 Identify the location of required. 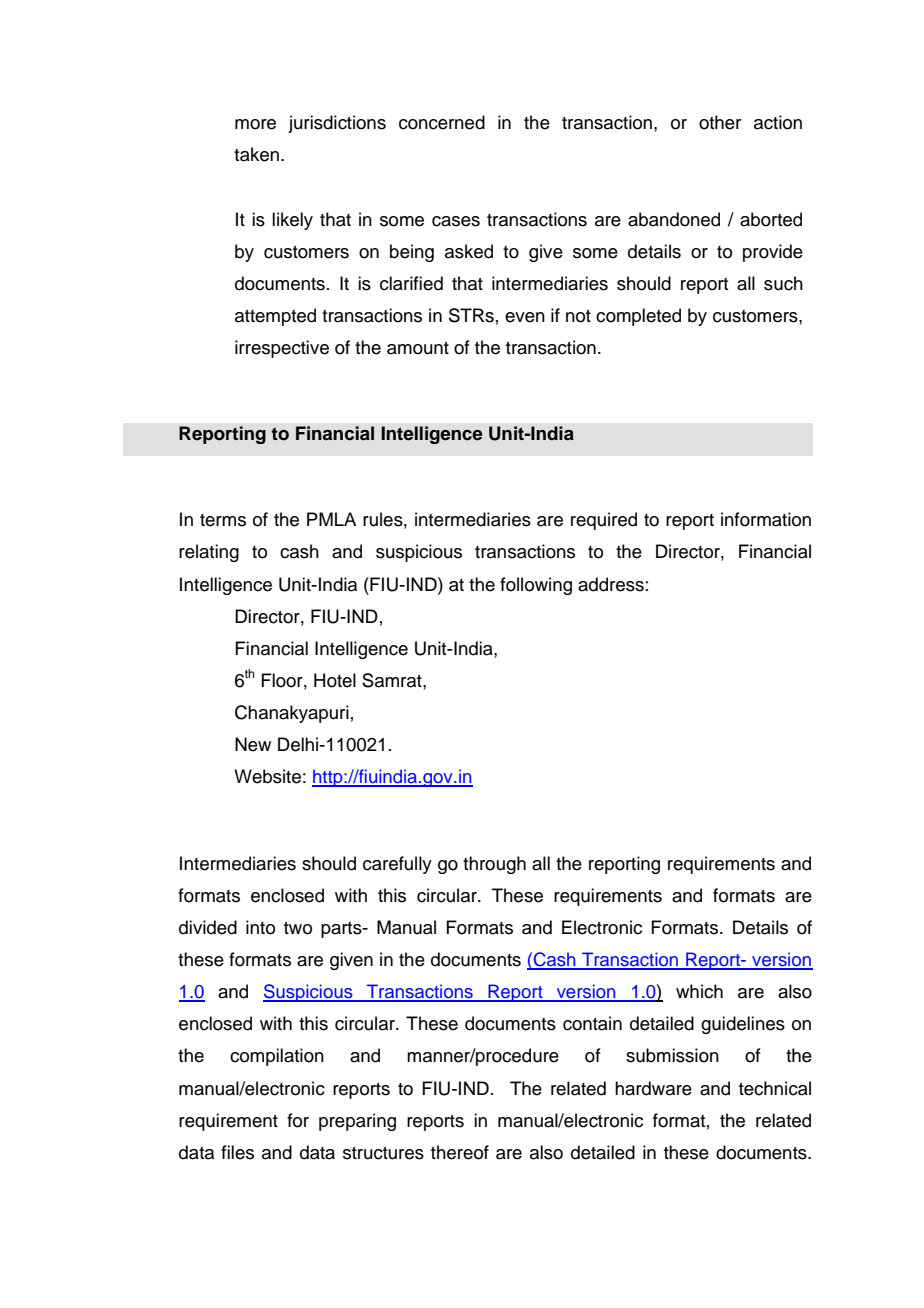
(604, 521).
